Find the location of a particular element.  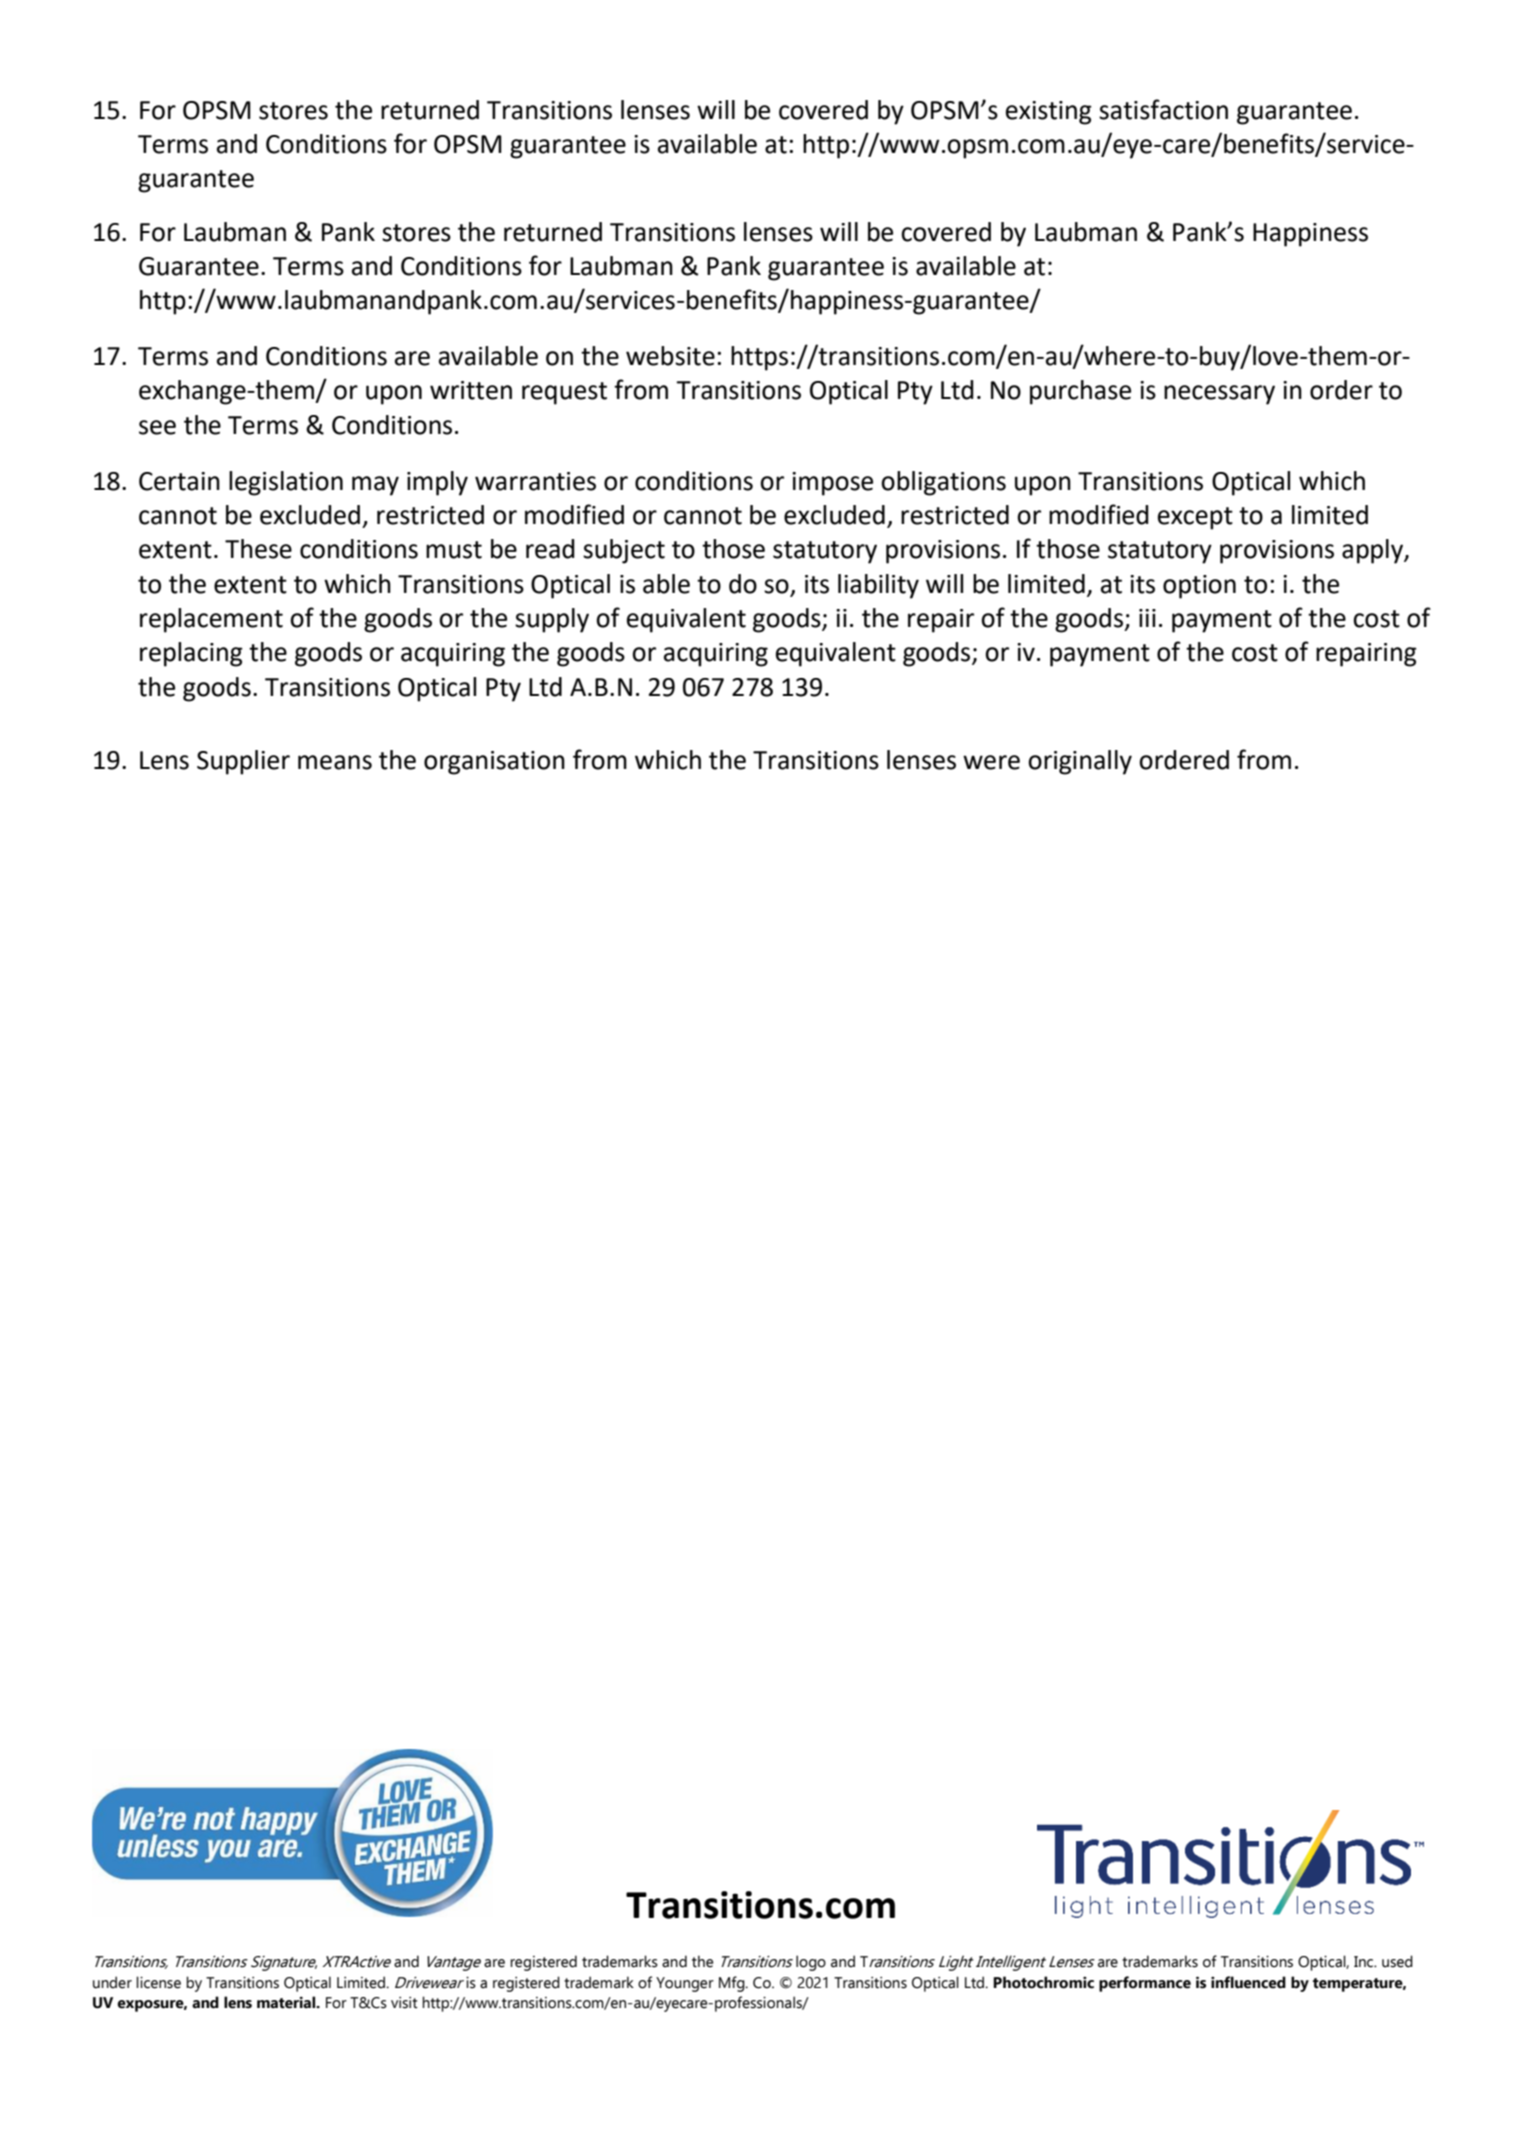

were is located at coordinates (991, 762).
